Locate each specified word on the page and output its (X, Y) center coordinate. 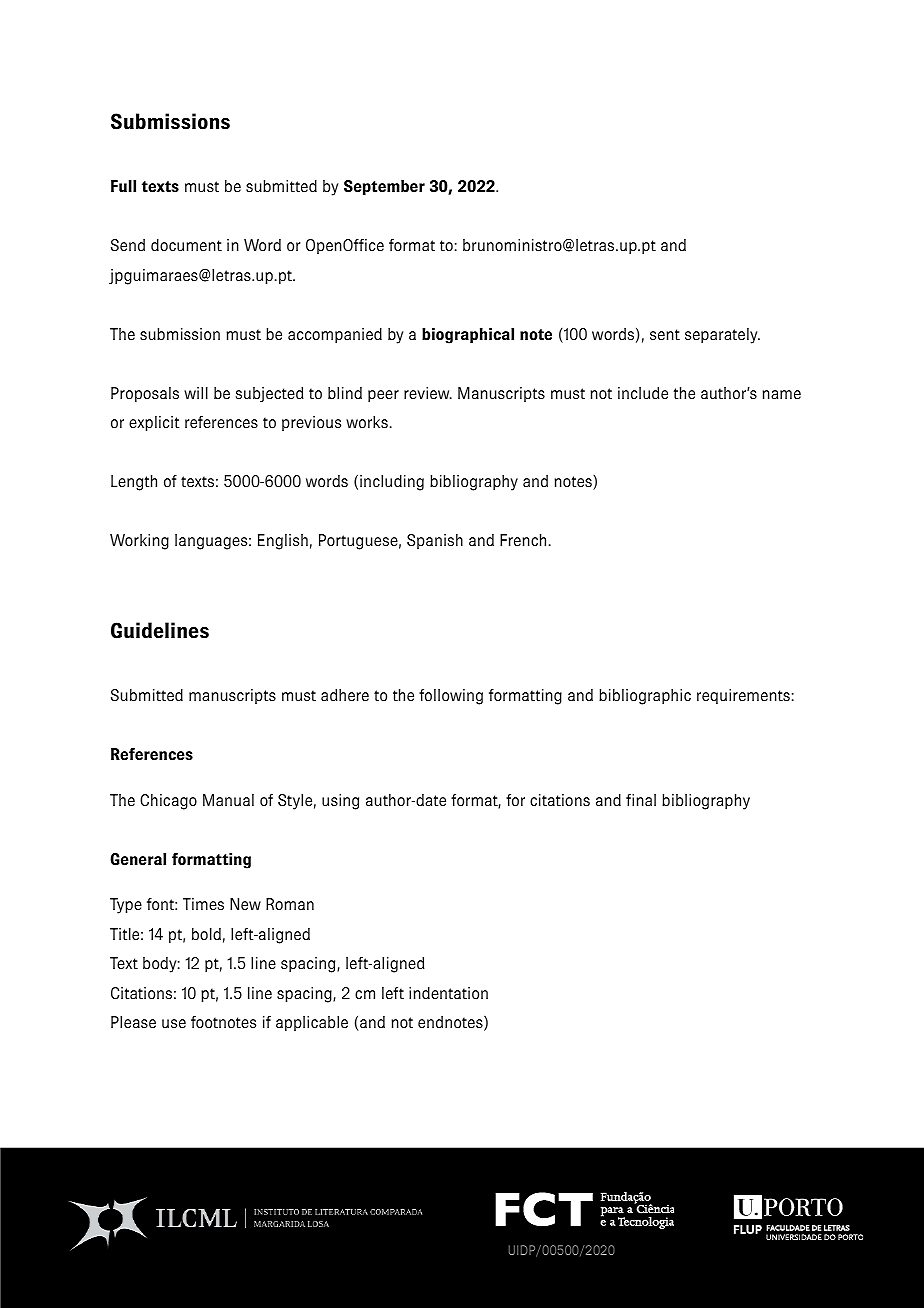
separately (722, 336)
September (384, 187)
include (643, 393)
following (451, 697)
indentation (448, 993)
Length (134, 483)
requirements (743, 696)
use (174, 1024)
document (186, 245)
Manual (228, 800)
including (392, 483)
